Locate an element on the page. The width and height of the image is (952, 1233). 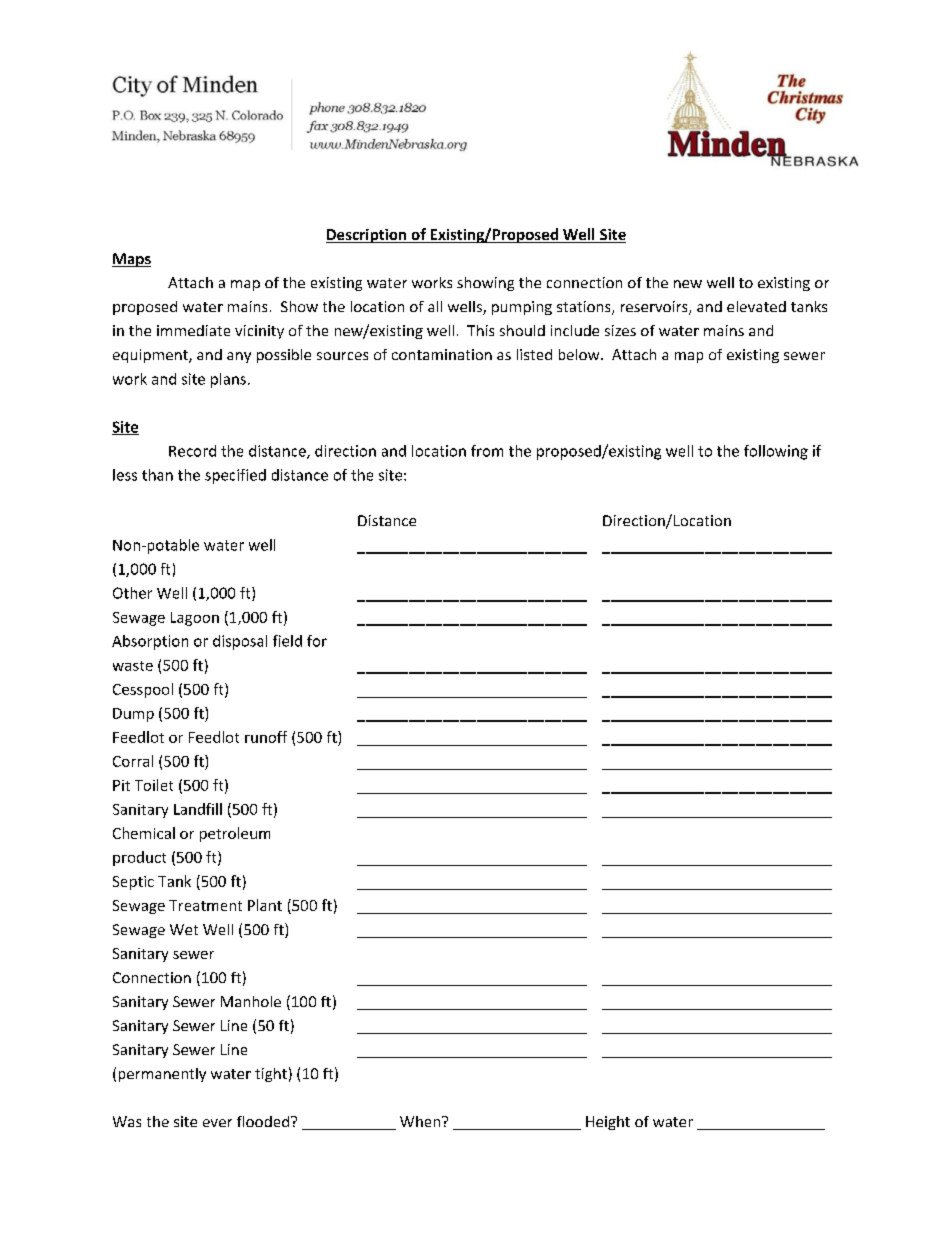
from is located at coordinates (487, 451).
